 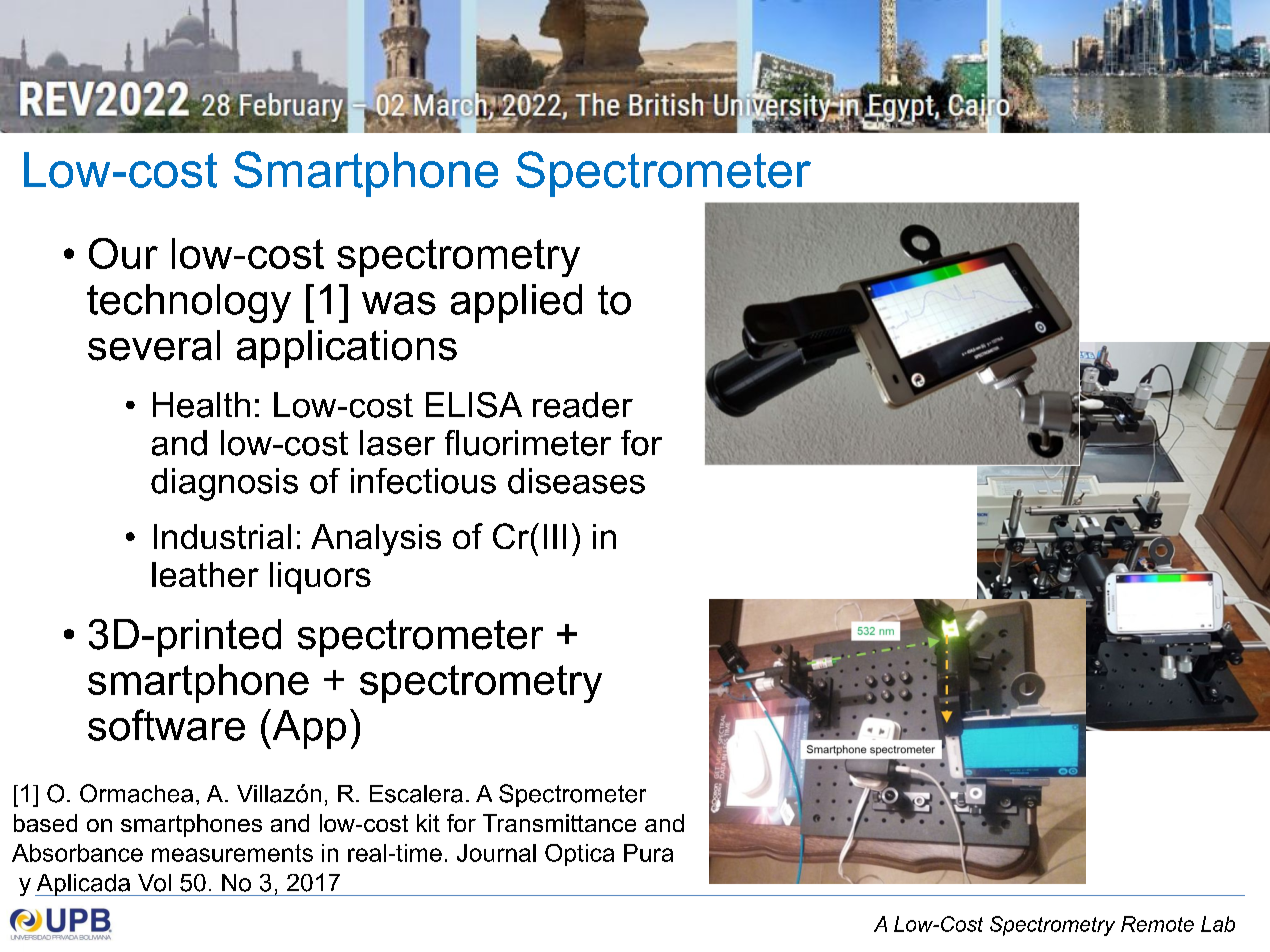 I want to click on Pura, so click(x=648, y=853).
